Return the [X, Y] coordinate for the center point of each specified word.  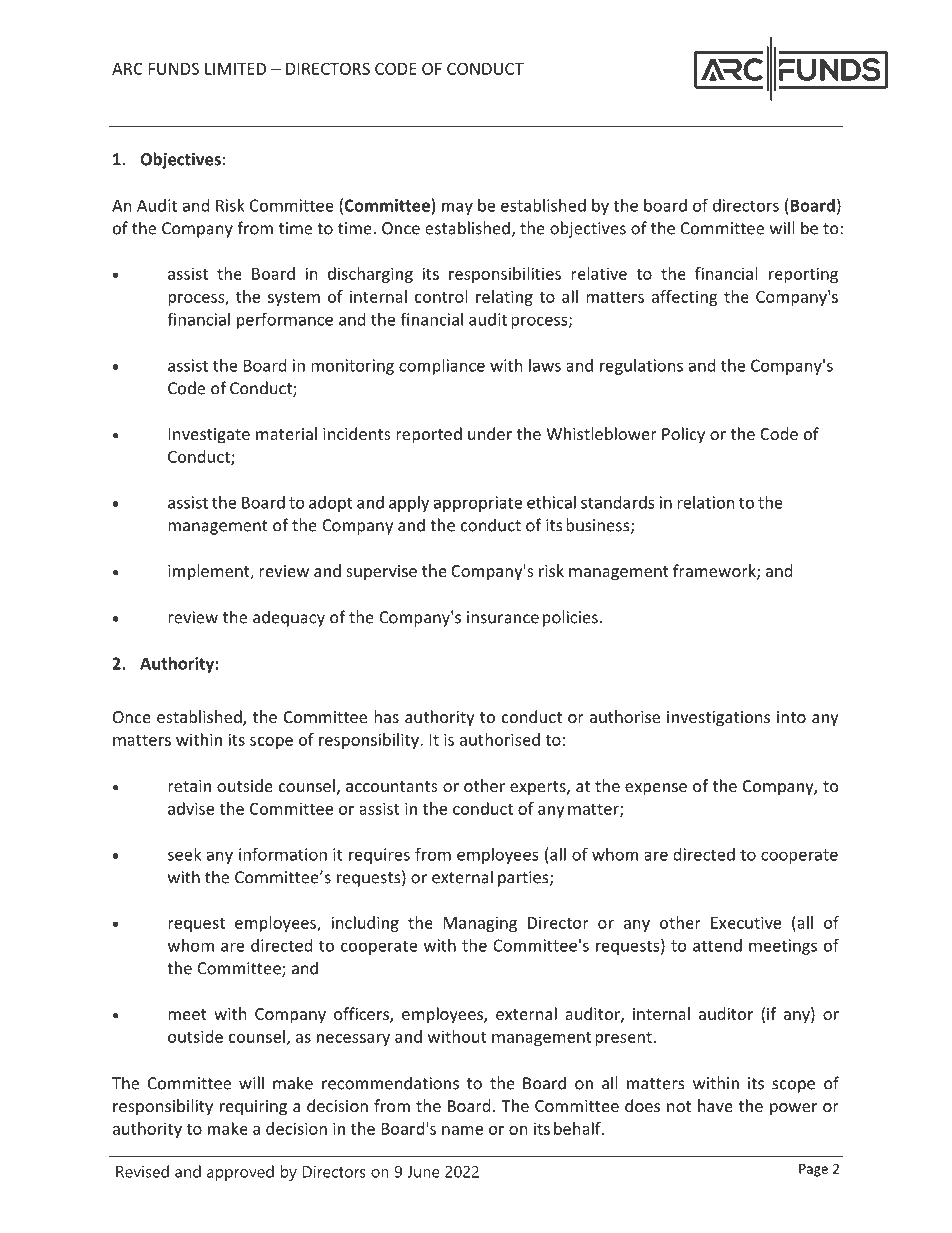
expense [656, 789]
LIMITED [235, 69]
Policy [683, 435]
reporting [803, 275]
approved [240, 1173]
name [462, 1130]
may [457, 208]
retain [189, 786]
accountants [392, 786]
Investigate [209, 436]
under [490, 433]
